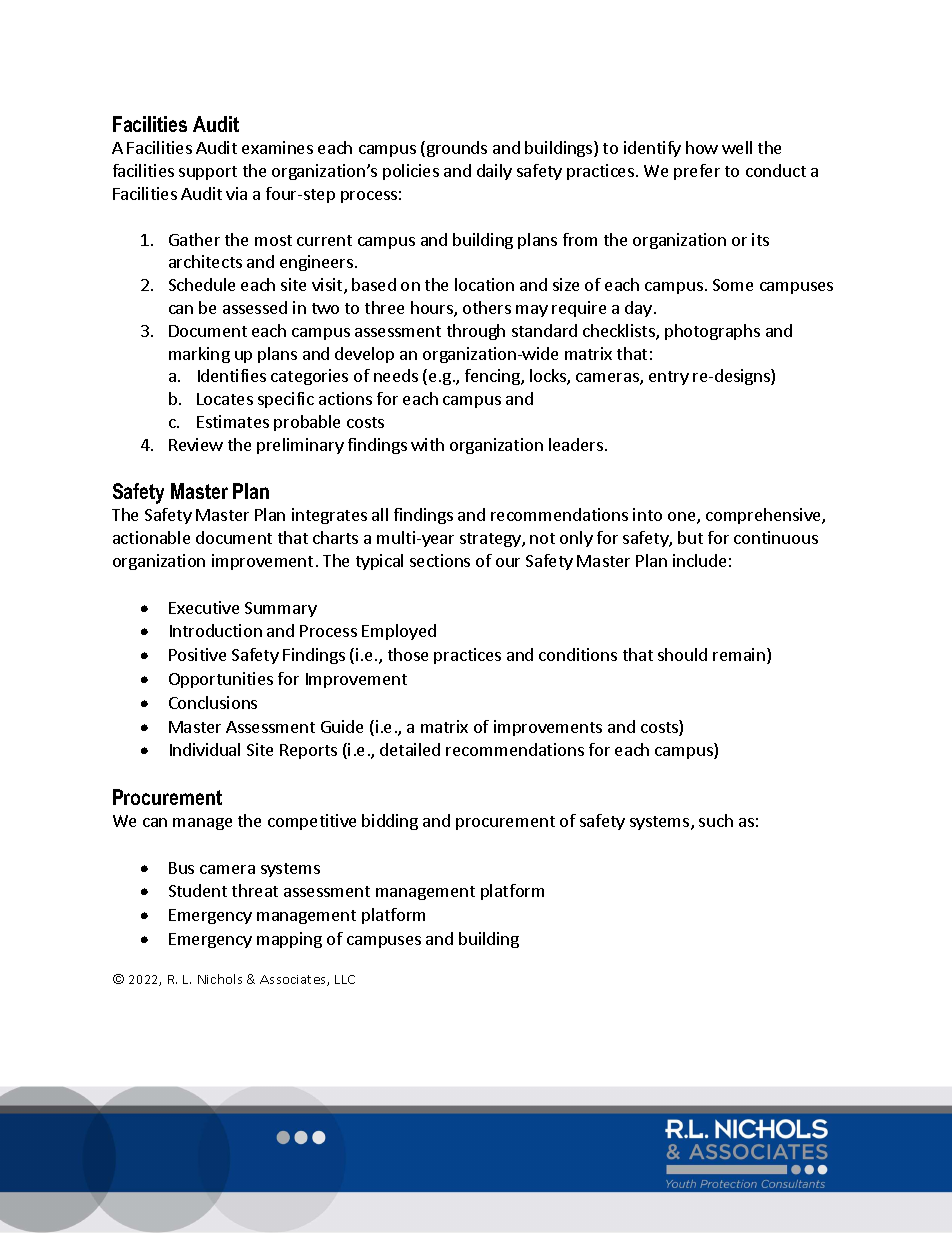 The width and height of the screenshot is (952, 1233). What do you see at coordinates (410, 749) in the screenshot?
I see `detailed` at bounding box center [410, 749].
